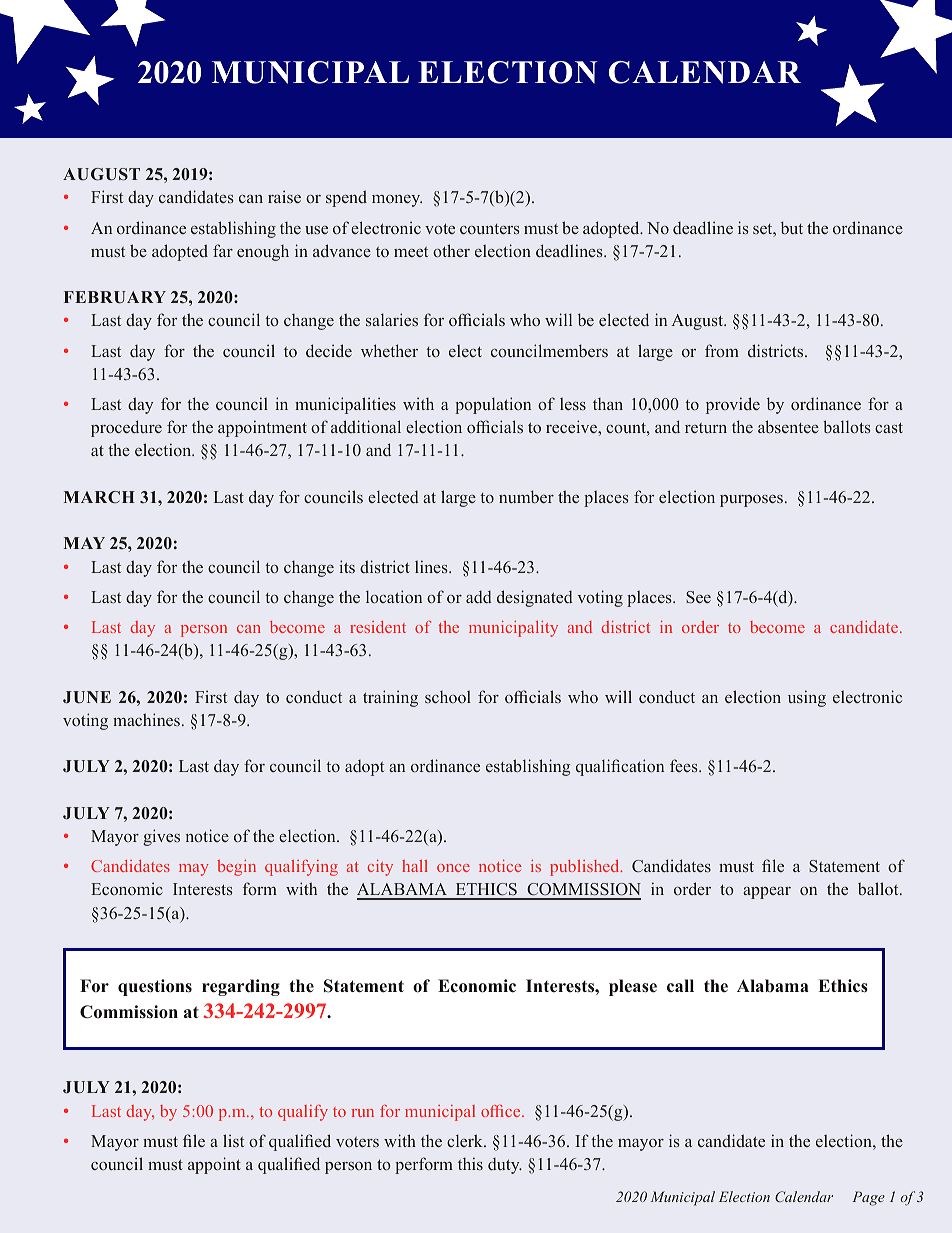 The image size is (952, 1233). What do you see at coordinates (223, 250) in the page?
I see `far` at bounding box center [223, 250].
